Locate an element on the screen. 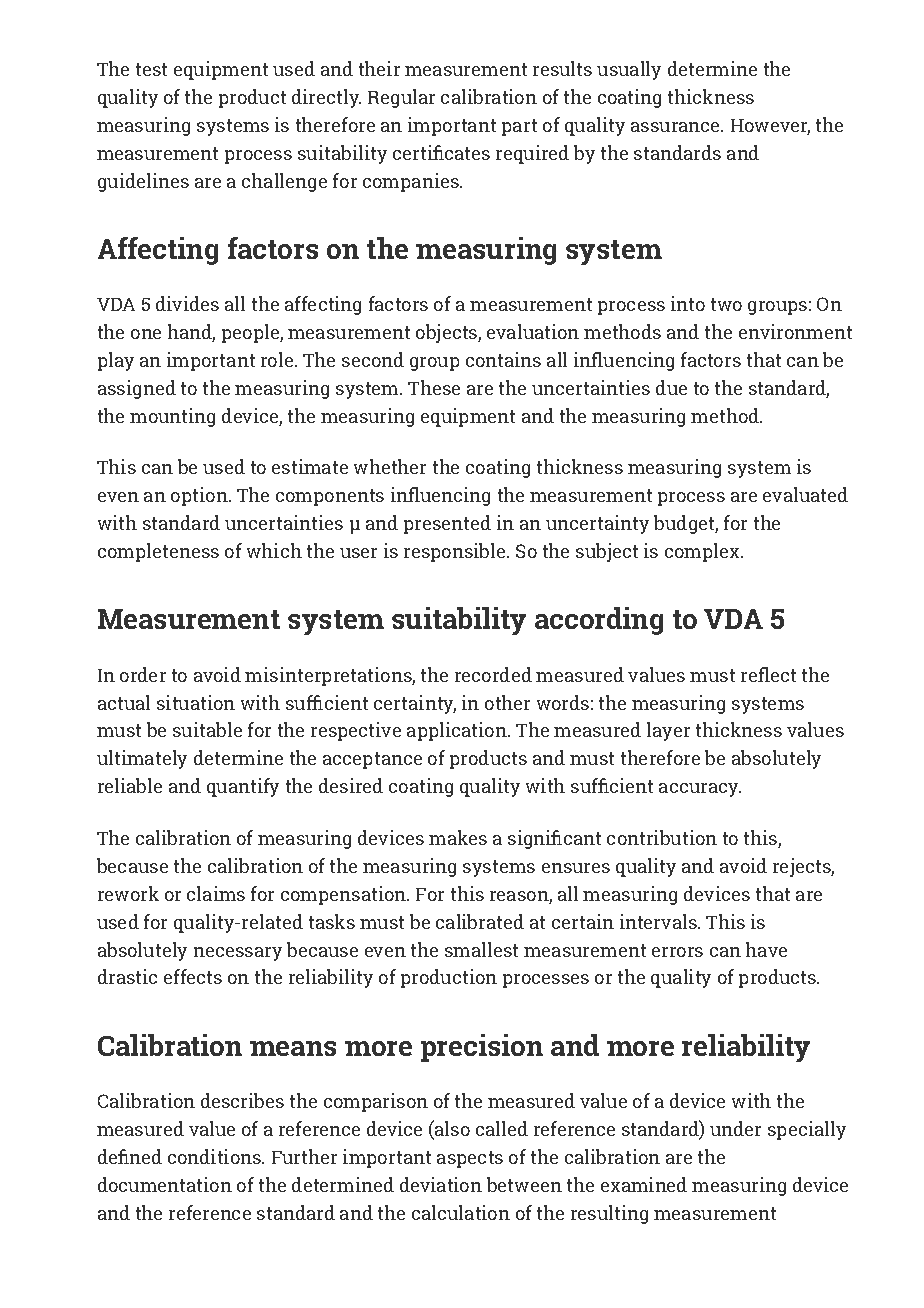 Image resolution: width=924 pixels, height=1308 pixels. quantify is located at coordinates (243, 787).
